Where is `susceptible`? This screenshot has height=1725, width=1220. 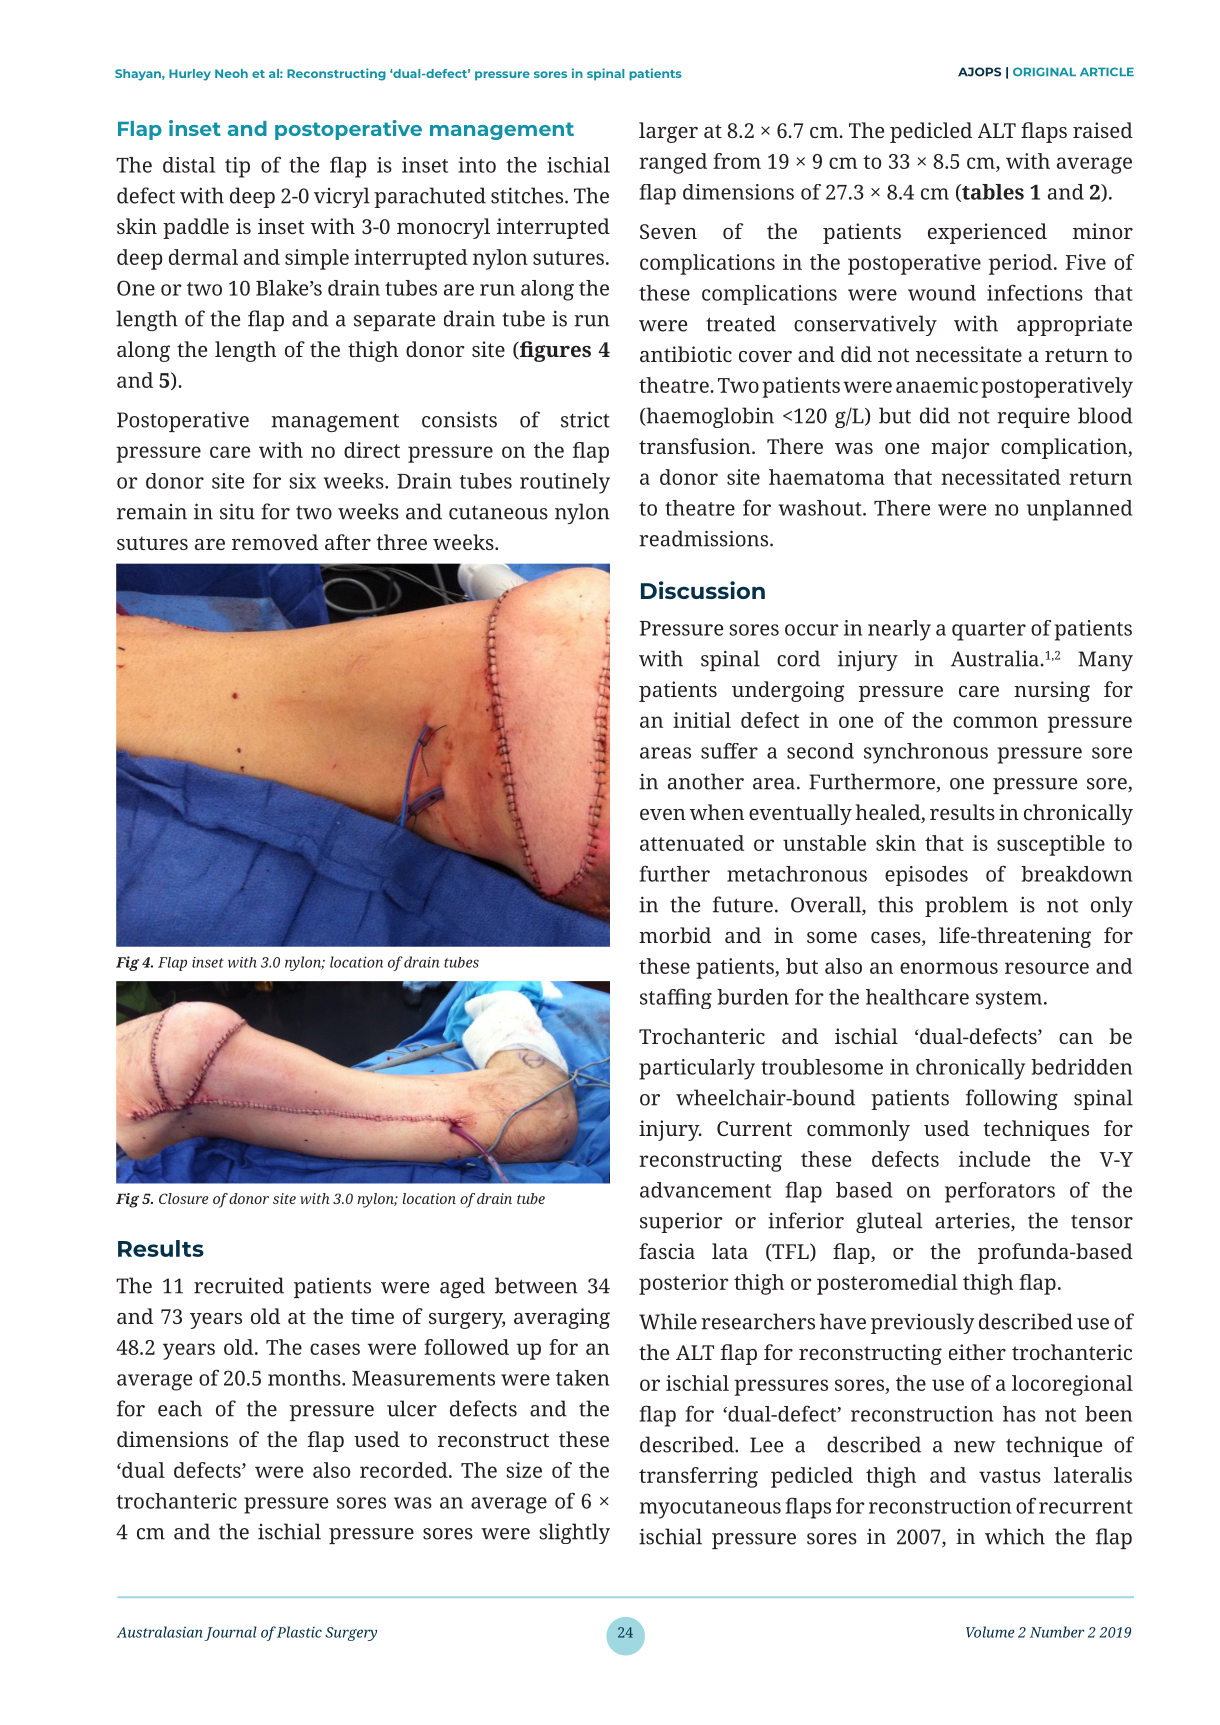
susceptible is located at coordinates (1051, 845).
